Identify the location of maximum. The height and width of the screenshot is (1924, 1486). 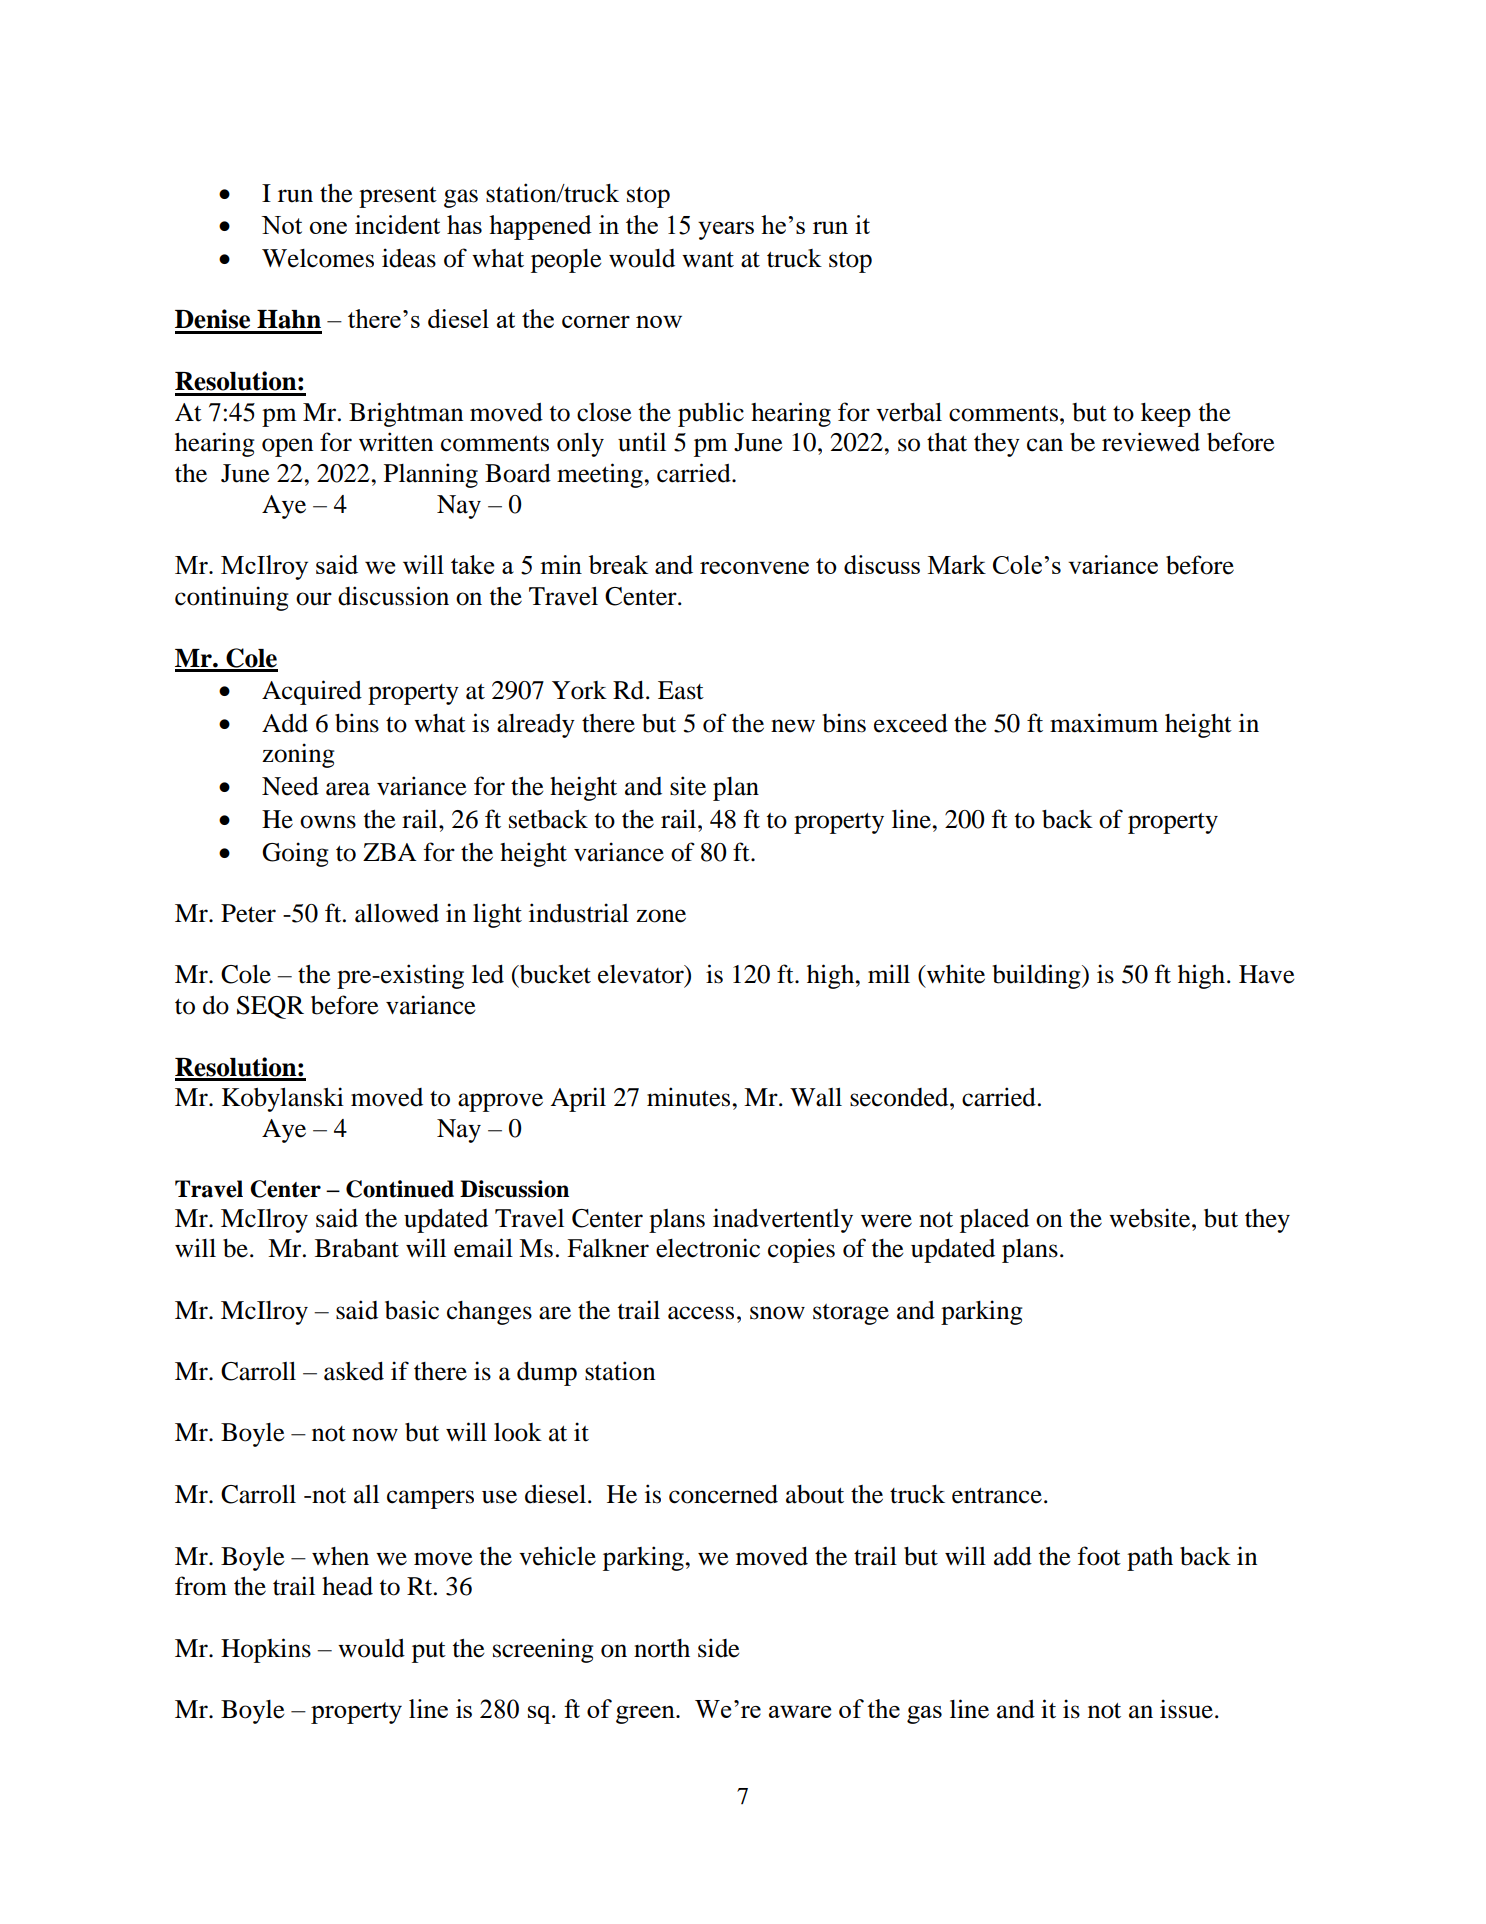
(1104, 723).
